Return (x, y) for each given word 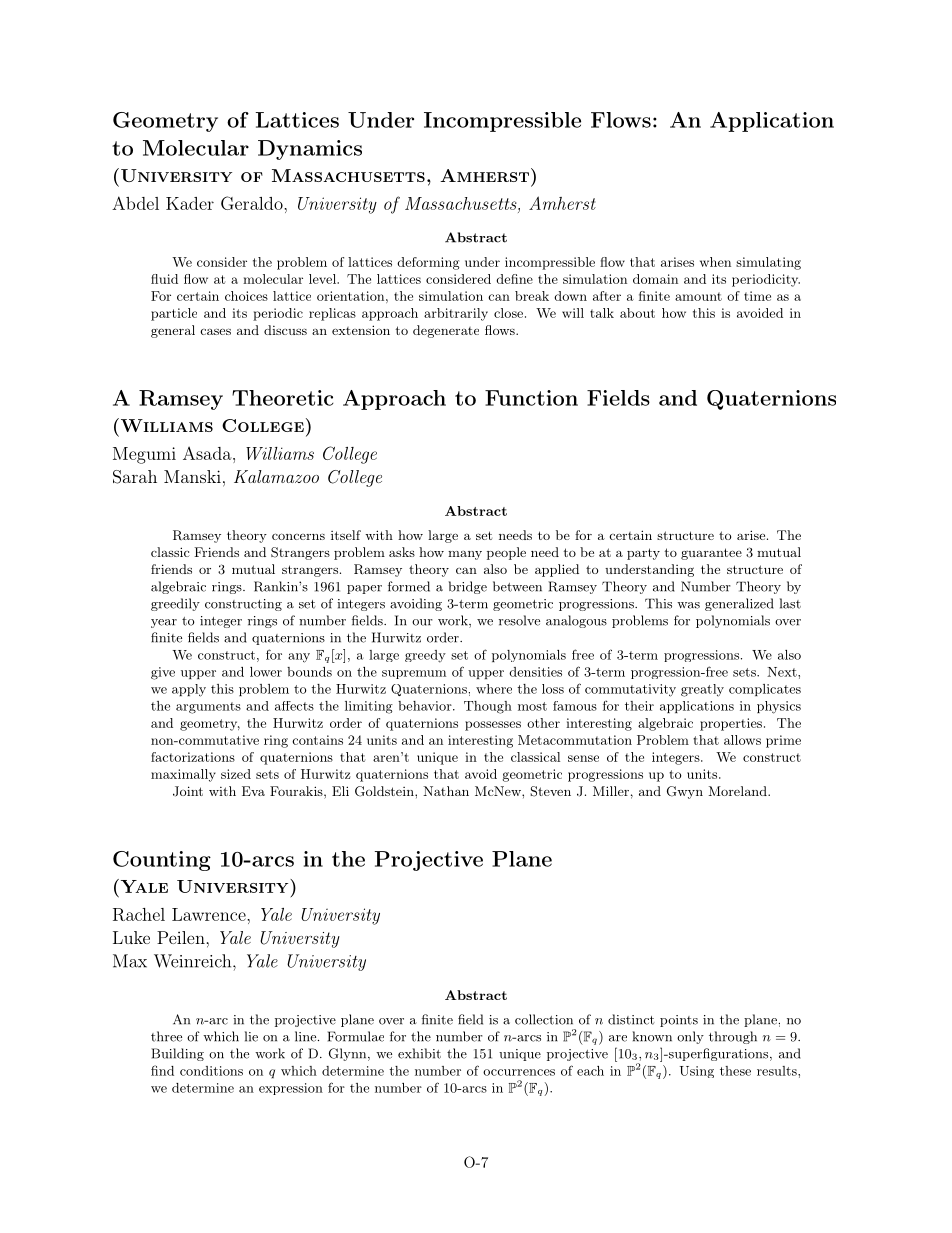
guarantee (711, 554)
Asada (208, 453)
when (715, 262)
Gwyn (685, 792)
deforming (428, 263)
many (465, 555)
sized (236, 774)
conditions (211, 1071)
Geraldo (253, 203)
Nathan (446, 791)
